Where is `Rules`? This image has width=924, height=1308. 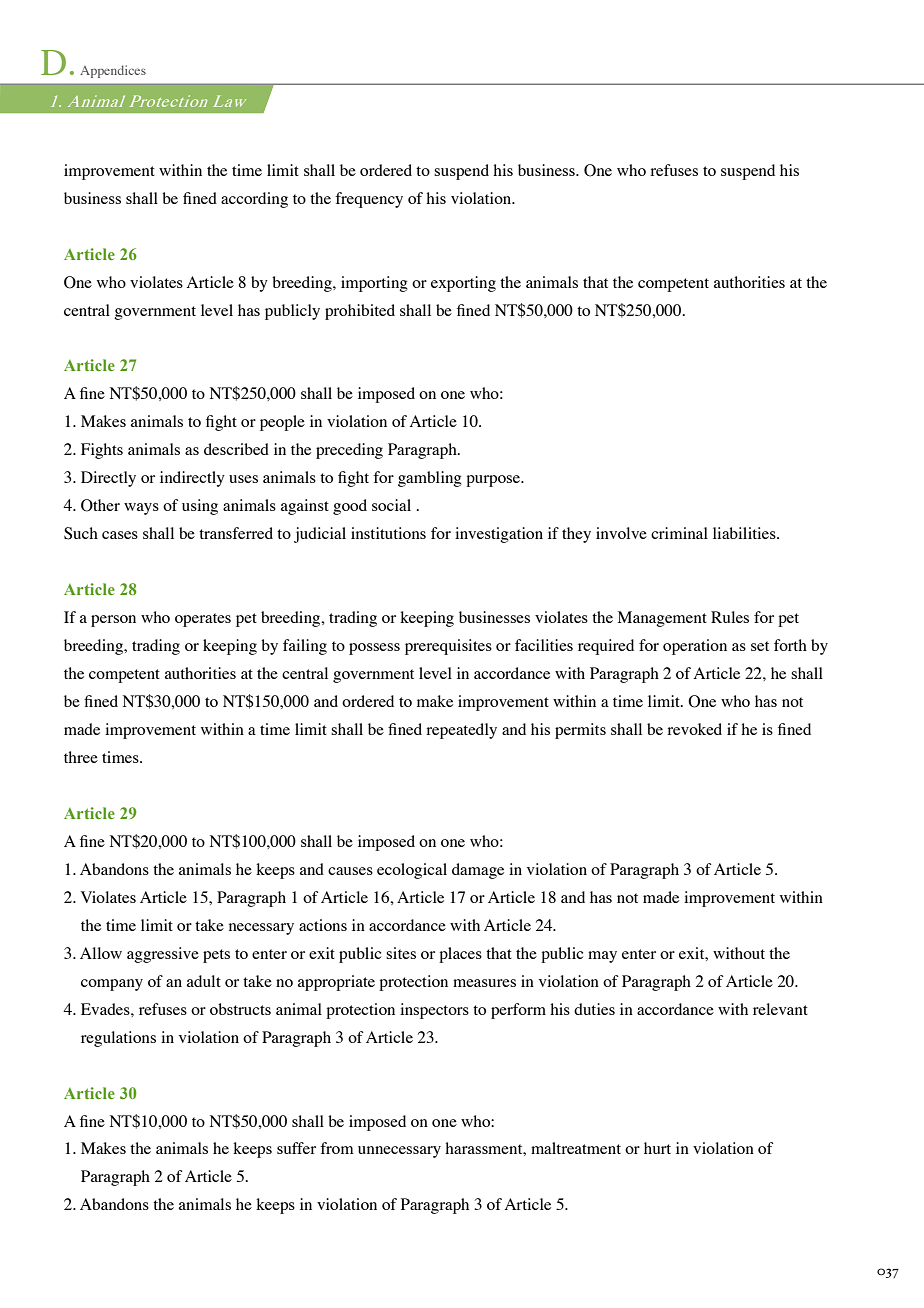
Rules is located at coordinates (730, 617).
